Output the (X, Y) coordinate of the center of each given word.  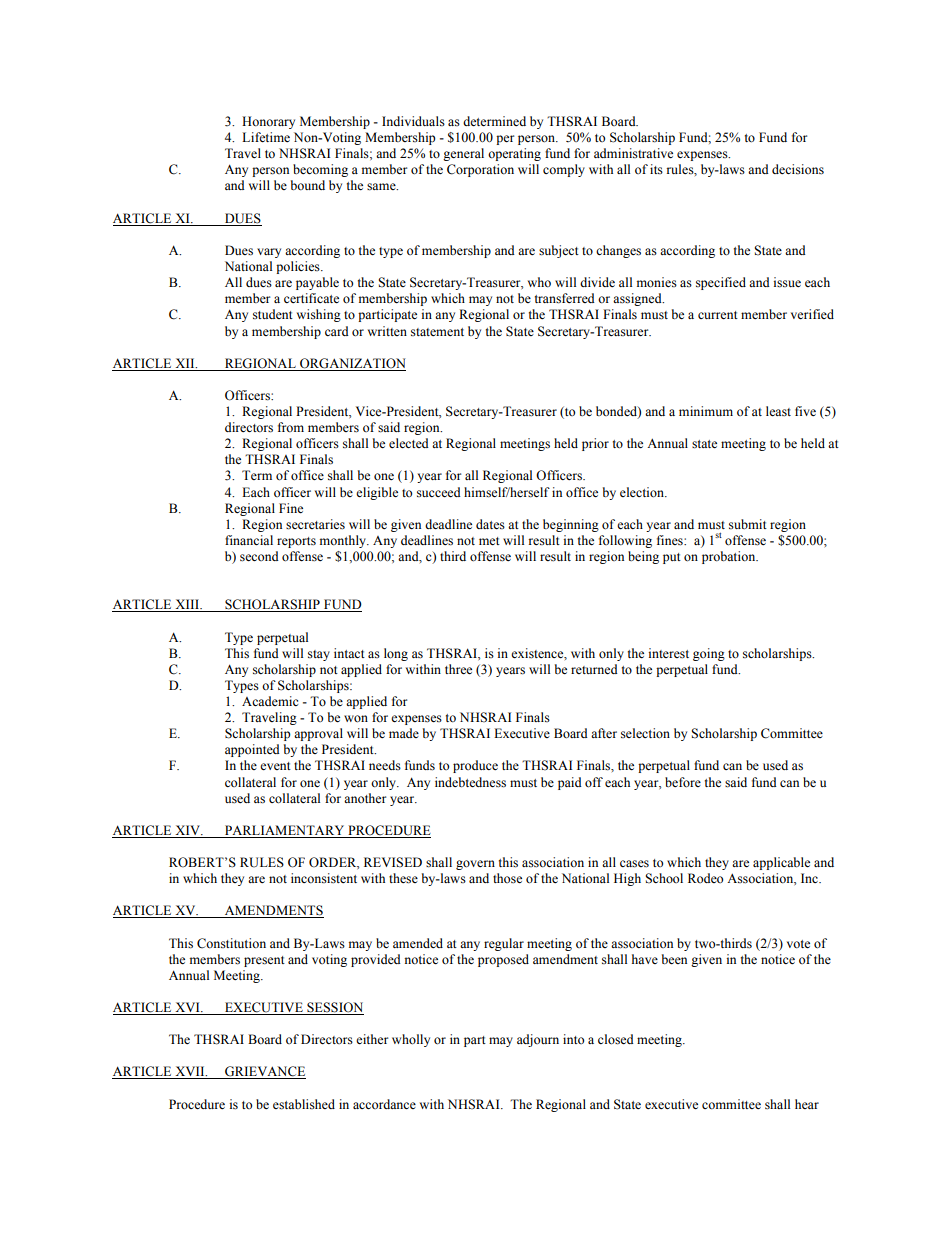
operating (514, 154)
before (683, 782)
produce (475, 766)
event (275, 766)
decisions (798, 169)
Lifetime (266, 137)
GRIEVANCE (264, 1072)
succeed (439, 492)
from (291, 427)
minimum (706, 411)
